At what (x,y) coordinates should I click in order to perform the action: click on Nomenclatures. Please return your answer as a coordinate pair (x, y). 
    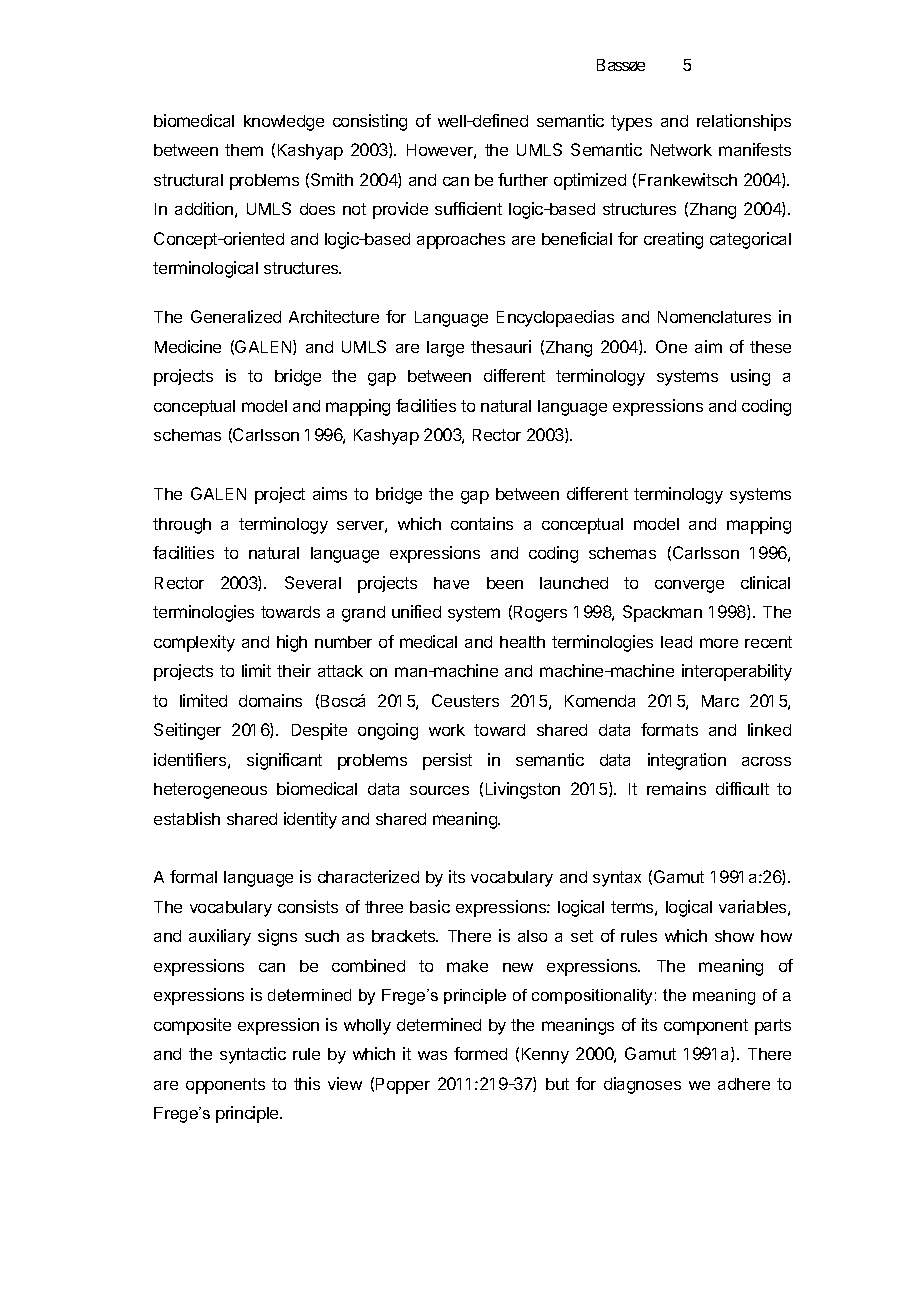
    Looking at the image, I should click on (714, 317).
